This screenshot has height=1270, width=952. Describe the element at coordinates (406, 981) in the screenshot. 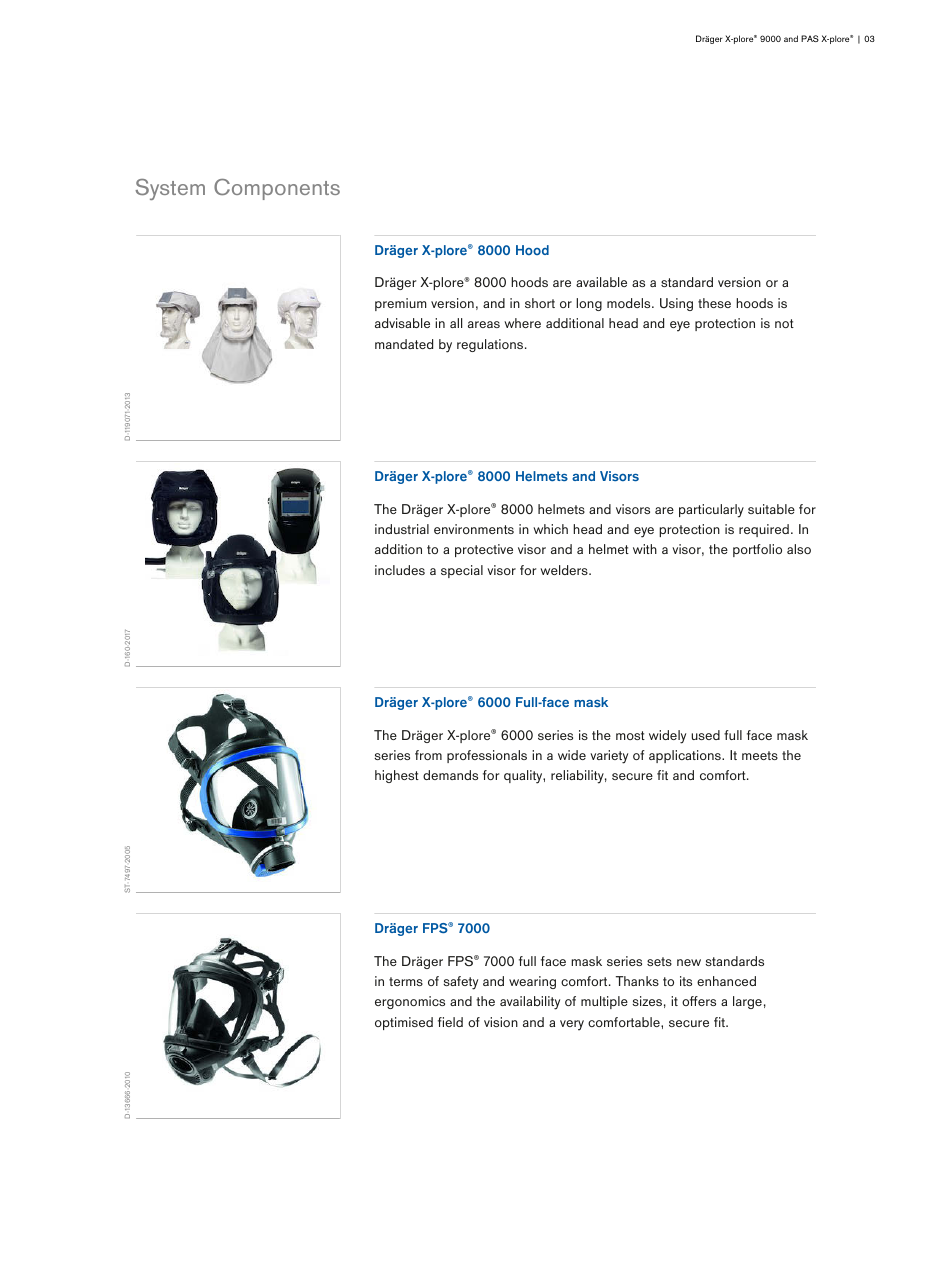

I see `terms` at that location.
